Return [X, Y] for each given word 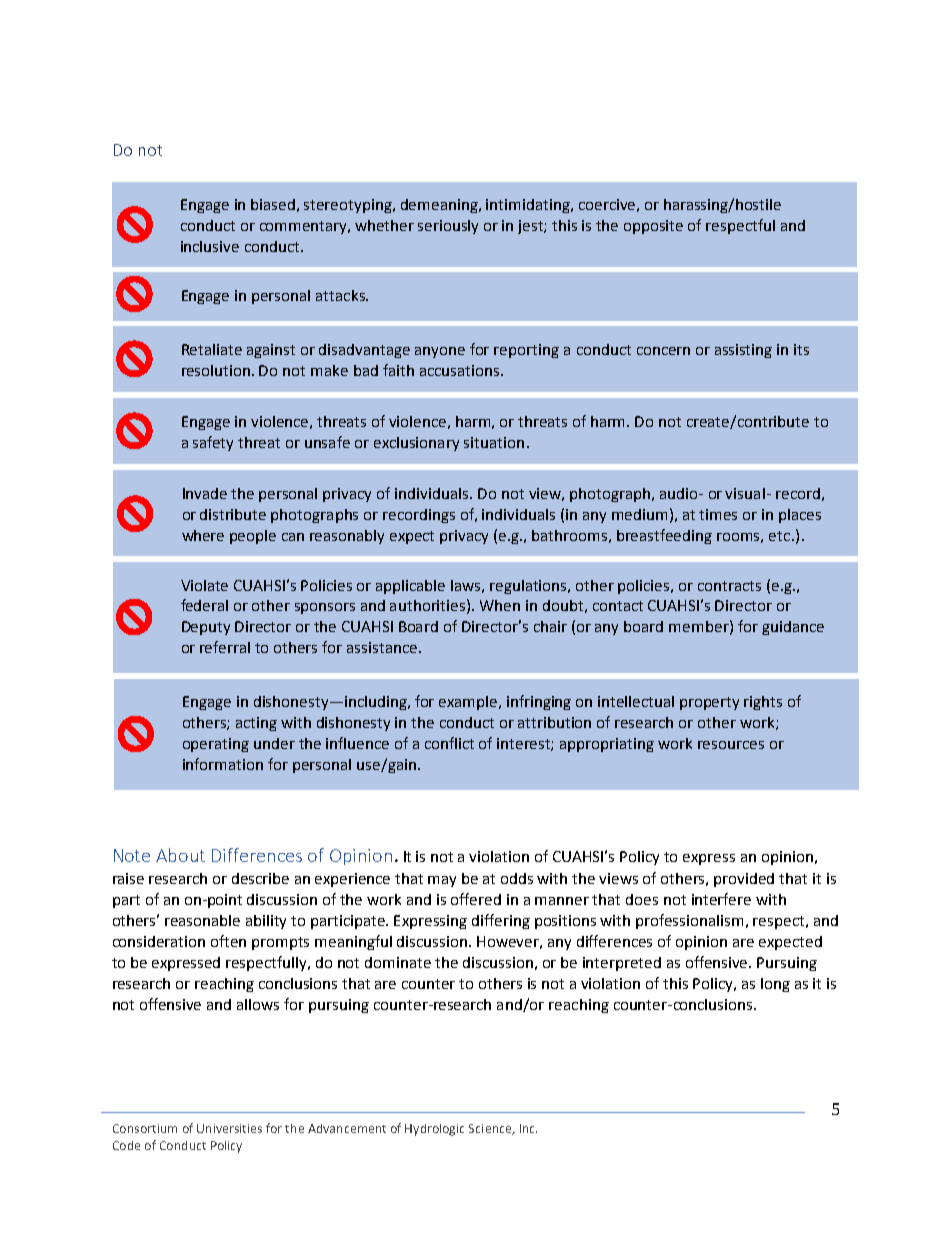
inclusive [210, 246]
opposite [653, 227]
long [775, 985]
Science [491, 1129]
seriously [448, 227]
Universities [229, 1128]
